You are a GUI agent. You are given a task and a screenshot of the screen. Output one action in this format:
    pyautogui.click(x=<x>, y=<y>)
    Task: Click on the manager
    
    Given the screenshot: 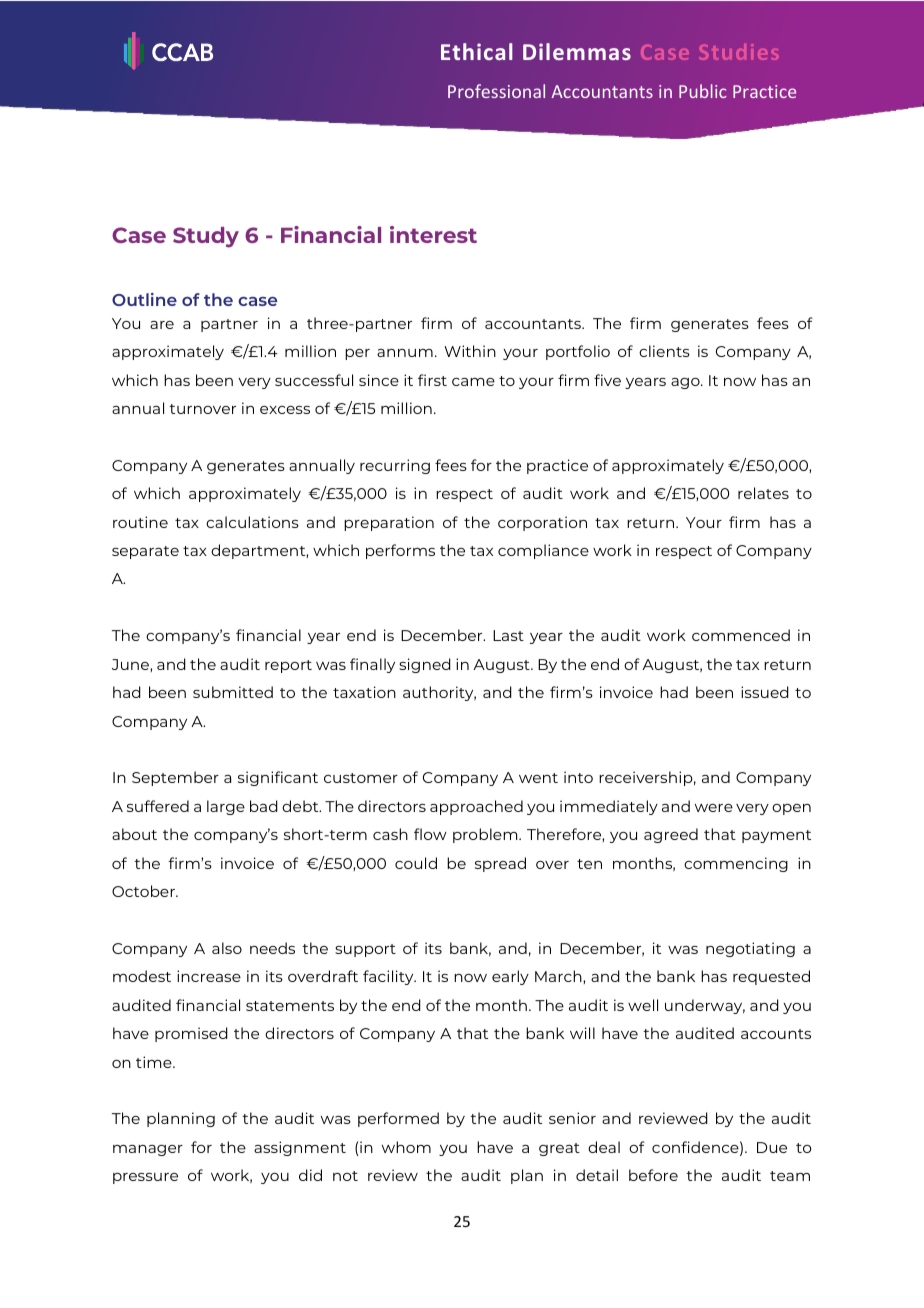 What is the action you would take?
    pyautogui.click(x=148, y=1150)
